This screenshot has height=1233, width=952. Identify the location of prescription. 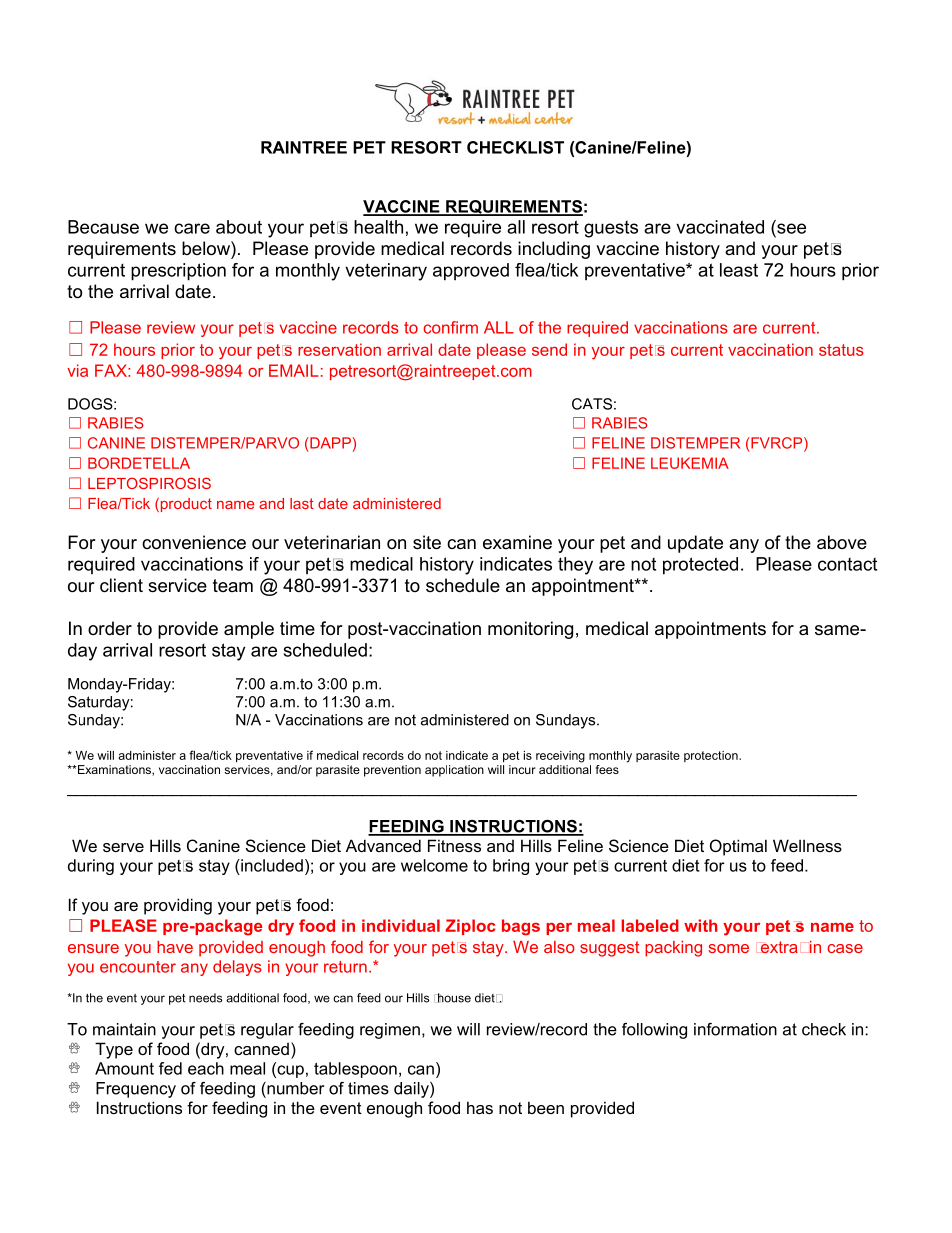
(178, 272).
